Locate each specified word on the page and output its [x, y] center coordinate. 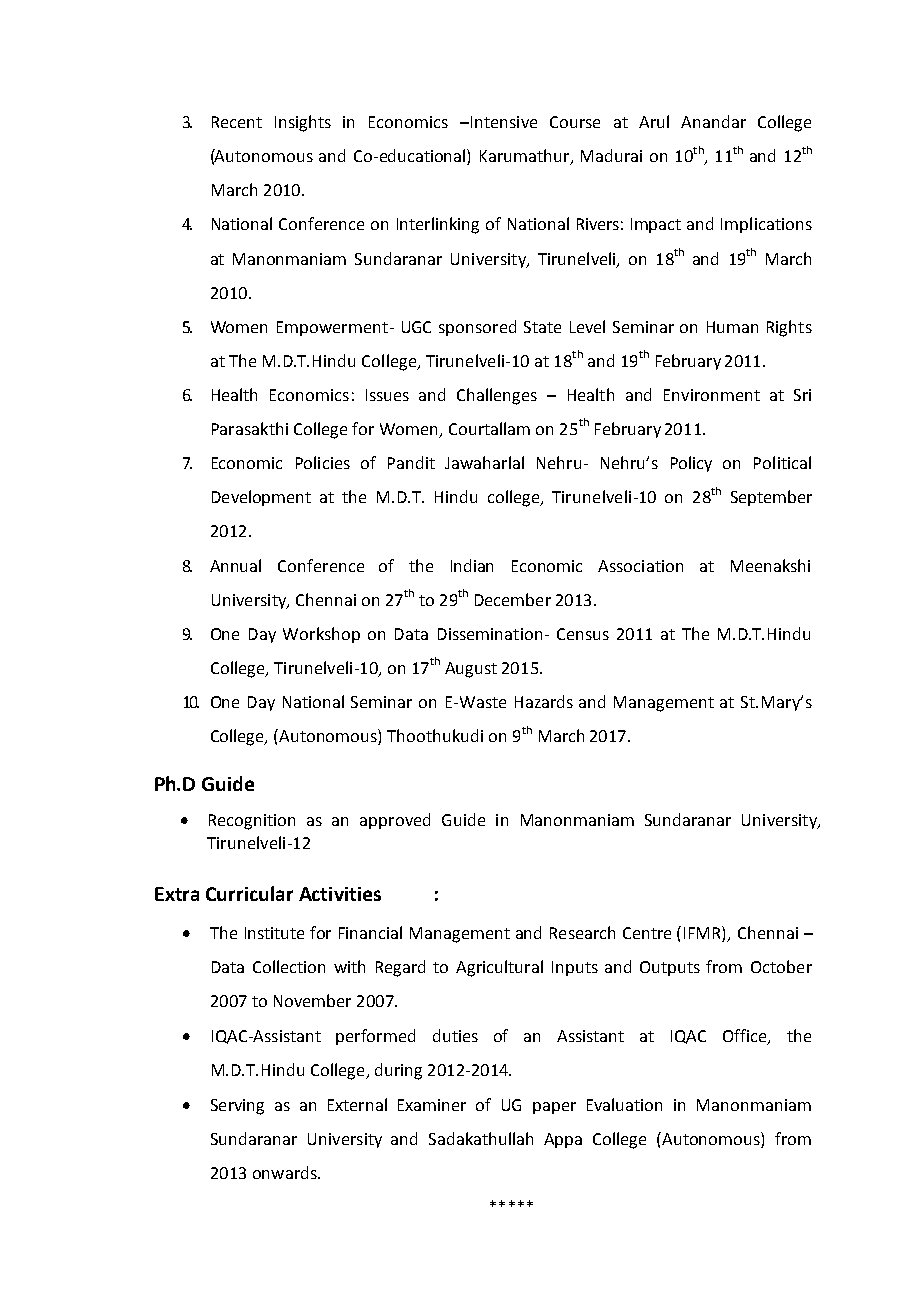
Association [640, 566]
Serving [237, 1107]
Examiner [432, 1105]
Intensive [502, 122]
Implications [766, 225]
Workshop [321, 635]
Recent [237, 122]
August [471, 670]
